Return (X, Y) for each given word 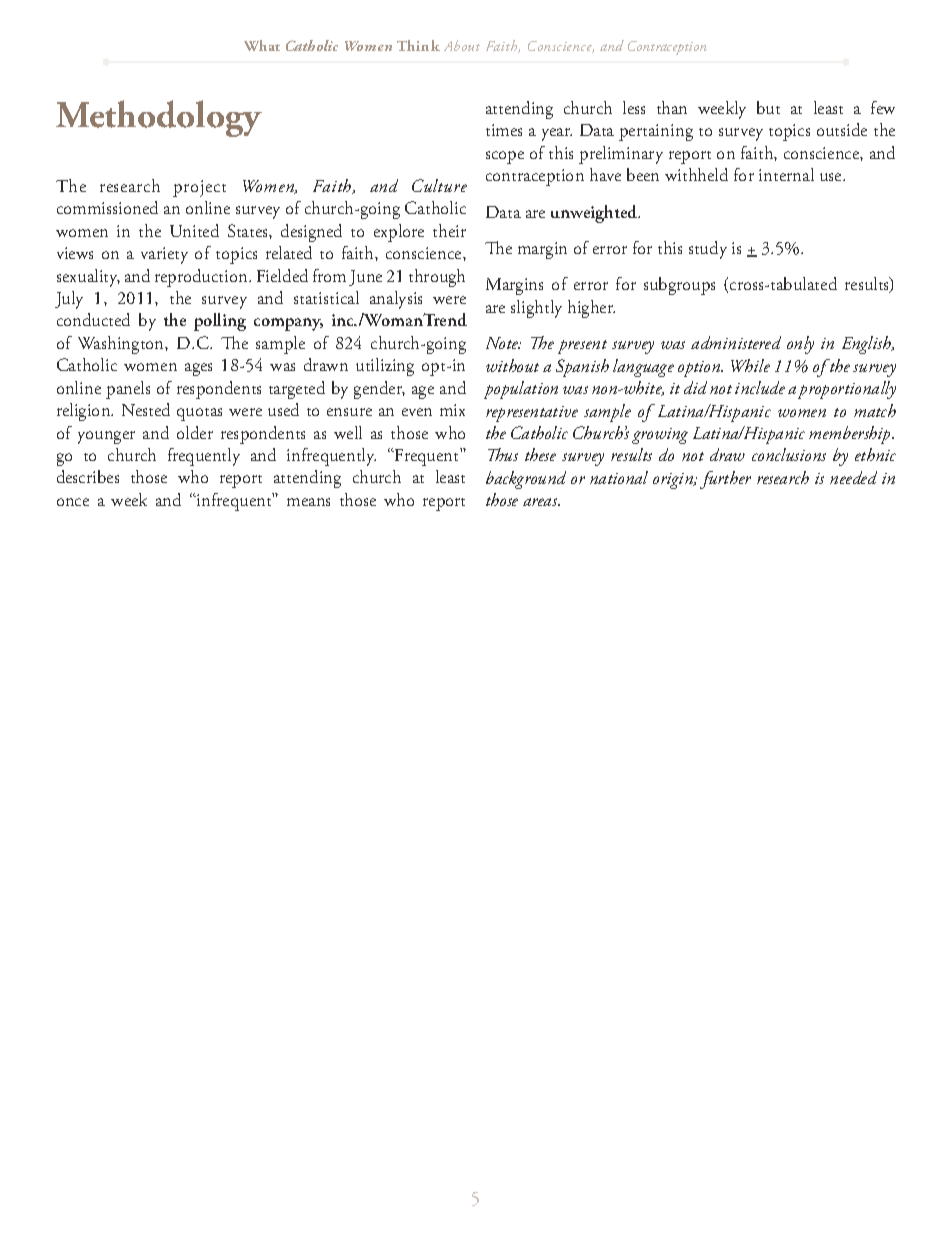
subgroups (679, 286)
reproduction (203, 278)
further (725, 480)
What (262, 45)
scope (505, 157)
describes (88, 476)
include (760, 387)
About (462, 45)
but (768, 107)
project (199, 188)
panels (128, 390)
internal (786, 174)
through (437, 278)
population (521, 390)
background (526, 480)
